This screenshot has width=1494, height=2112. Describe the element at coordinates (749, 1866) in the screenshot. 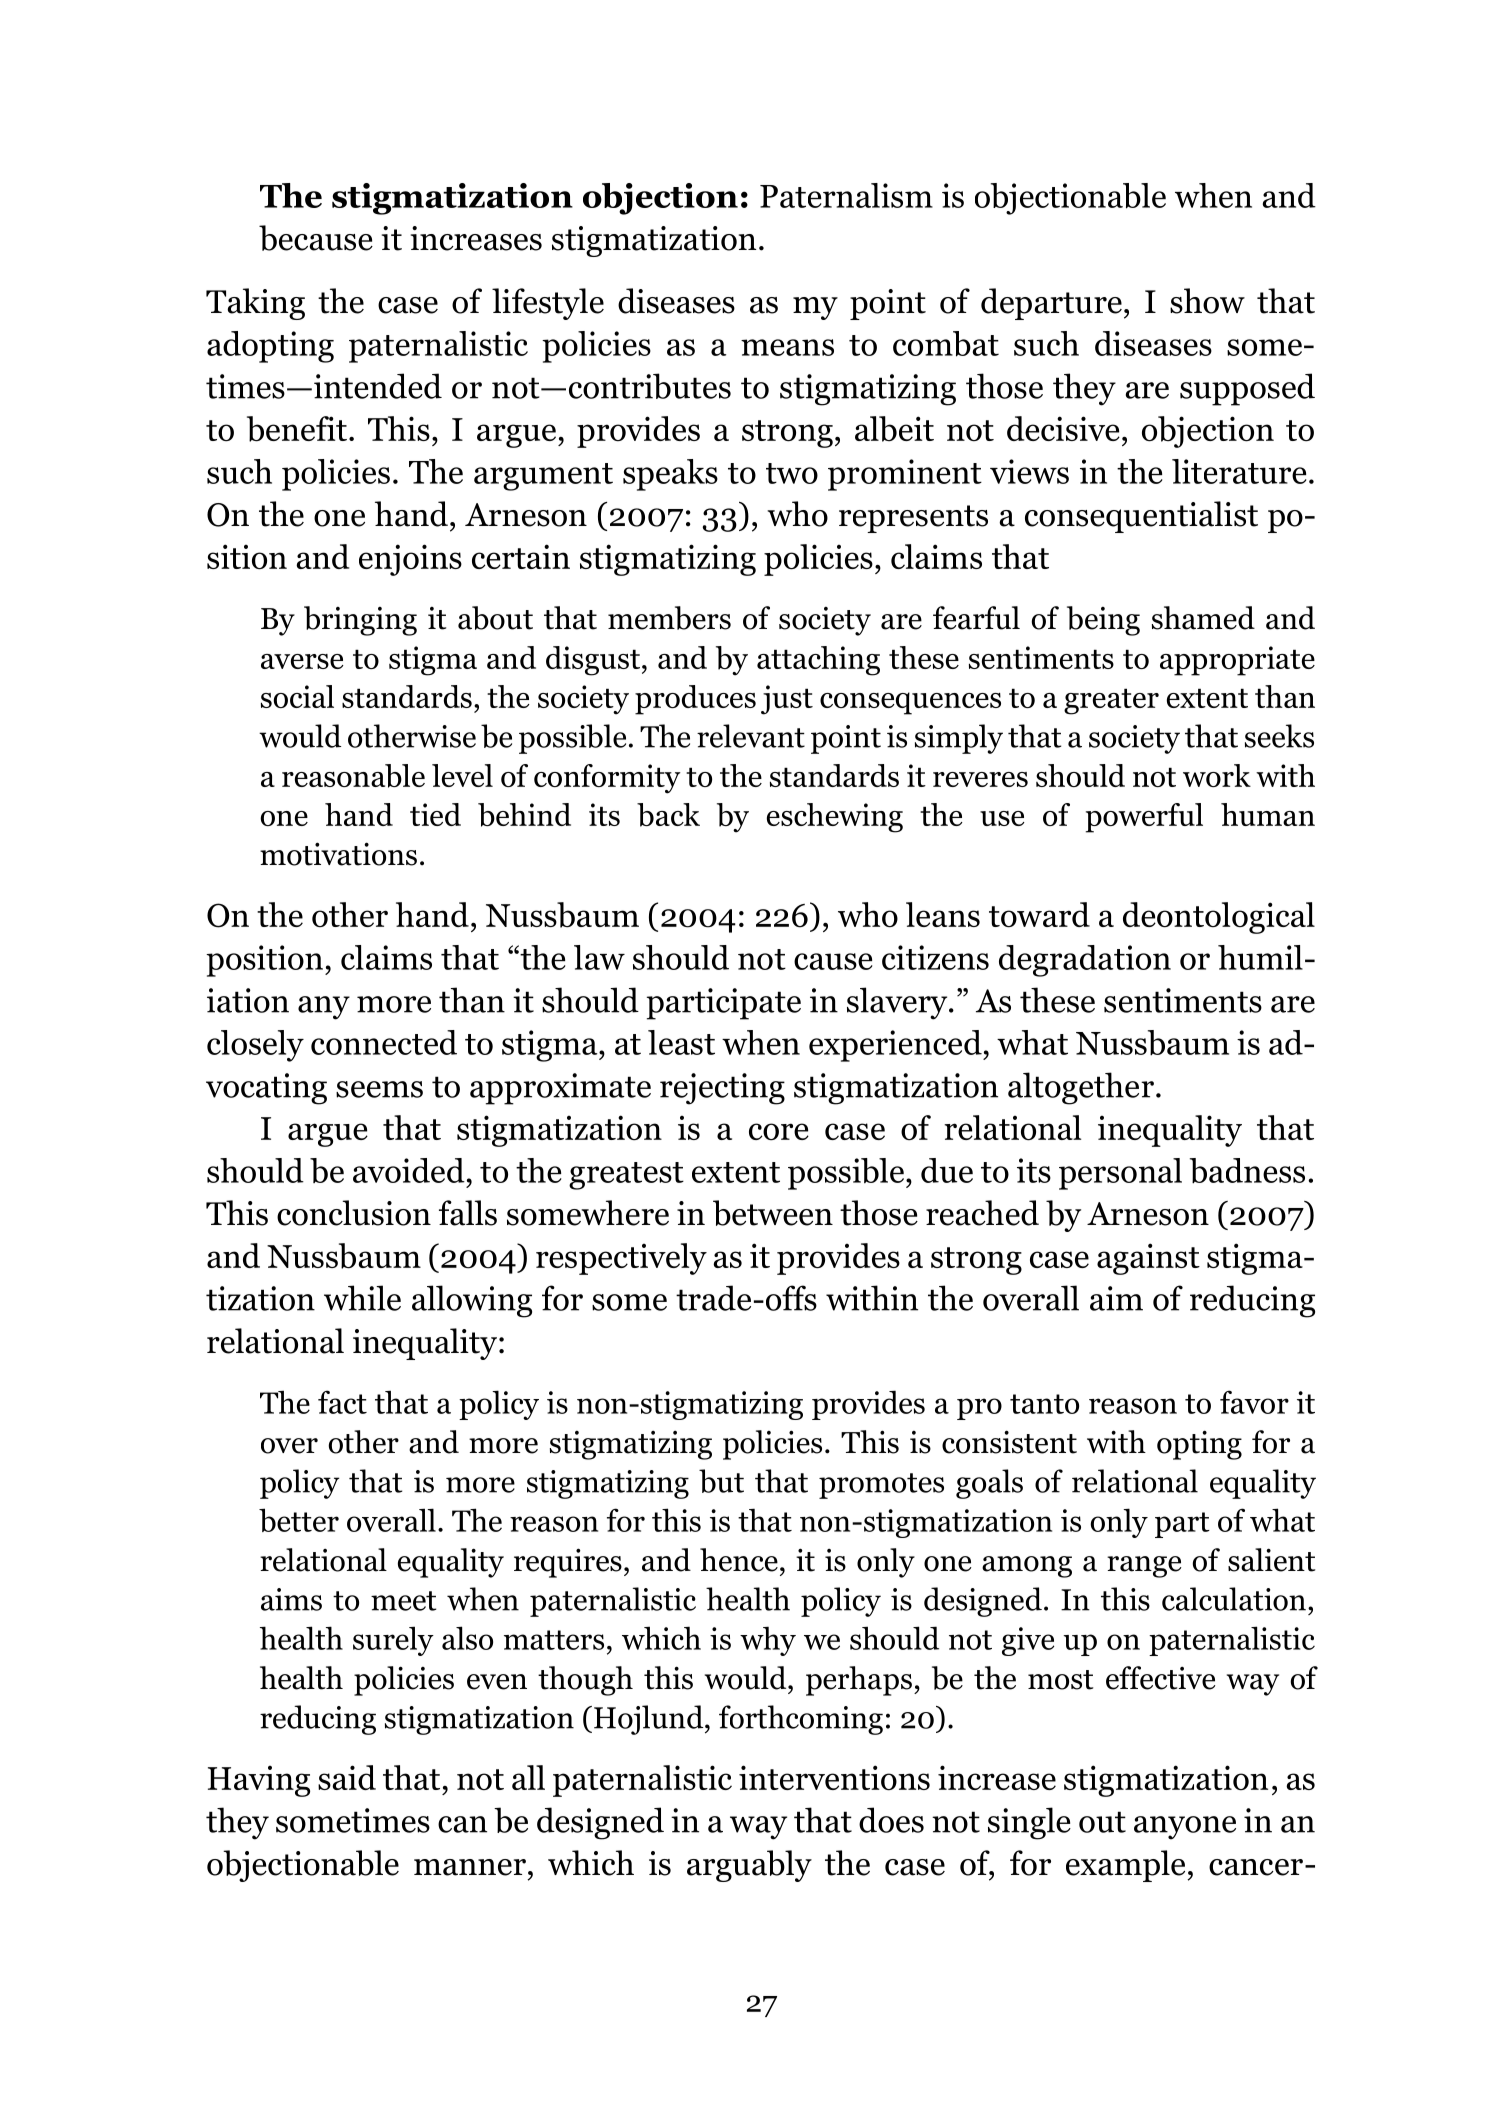

I see `arguably` at that location.
